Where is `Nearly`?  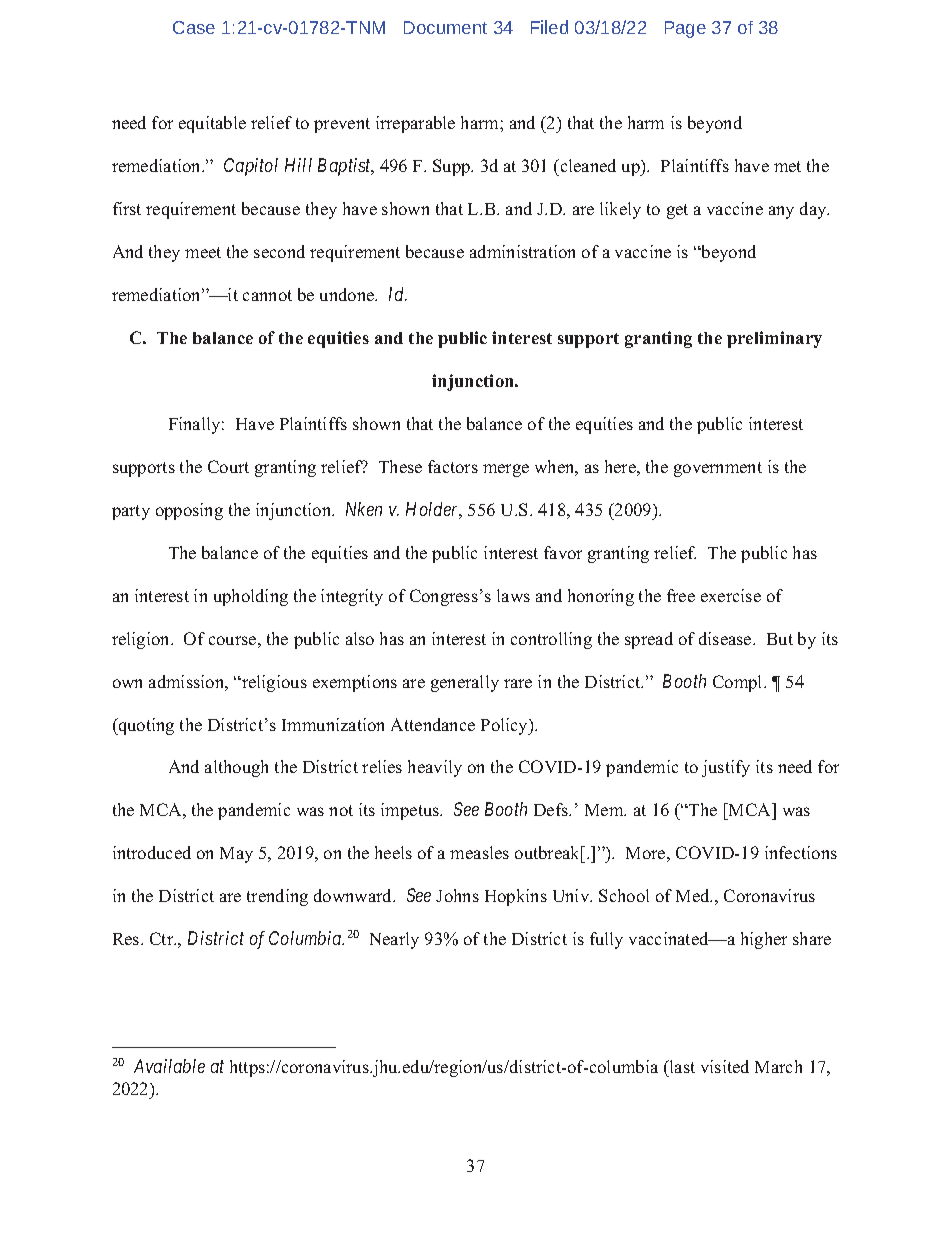
Nearly is located at coordinates (394, 940).
